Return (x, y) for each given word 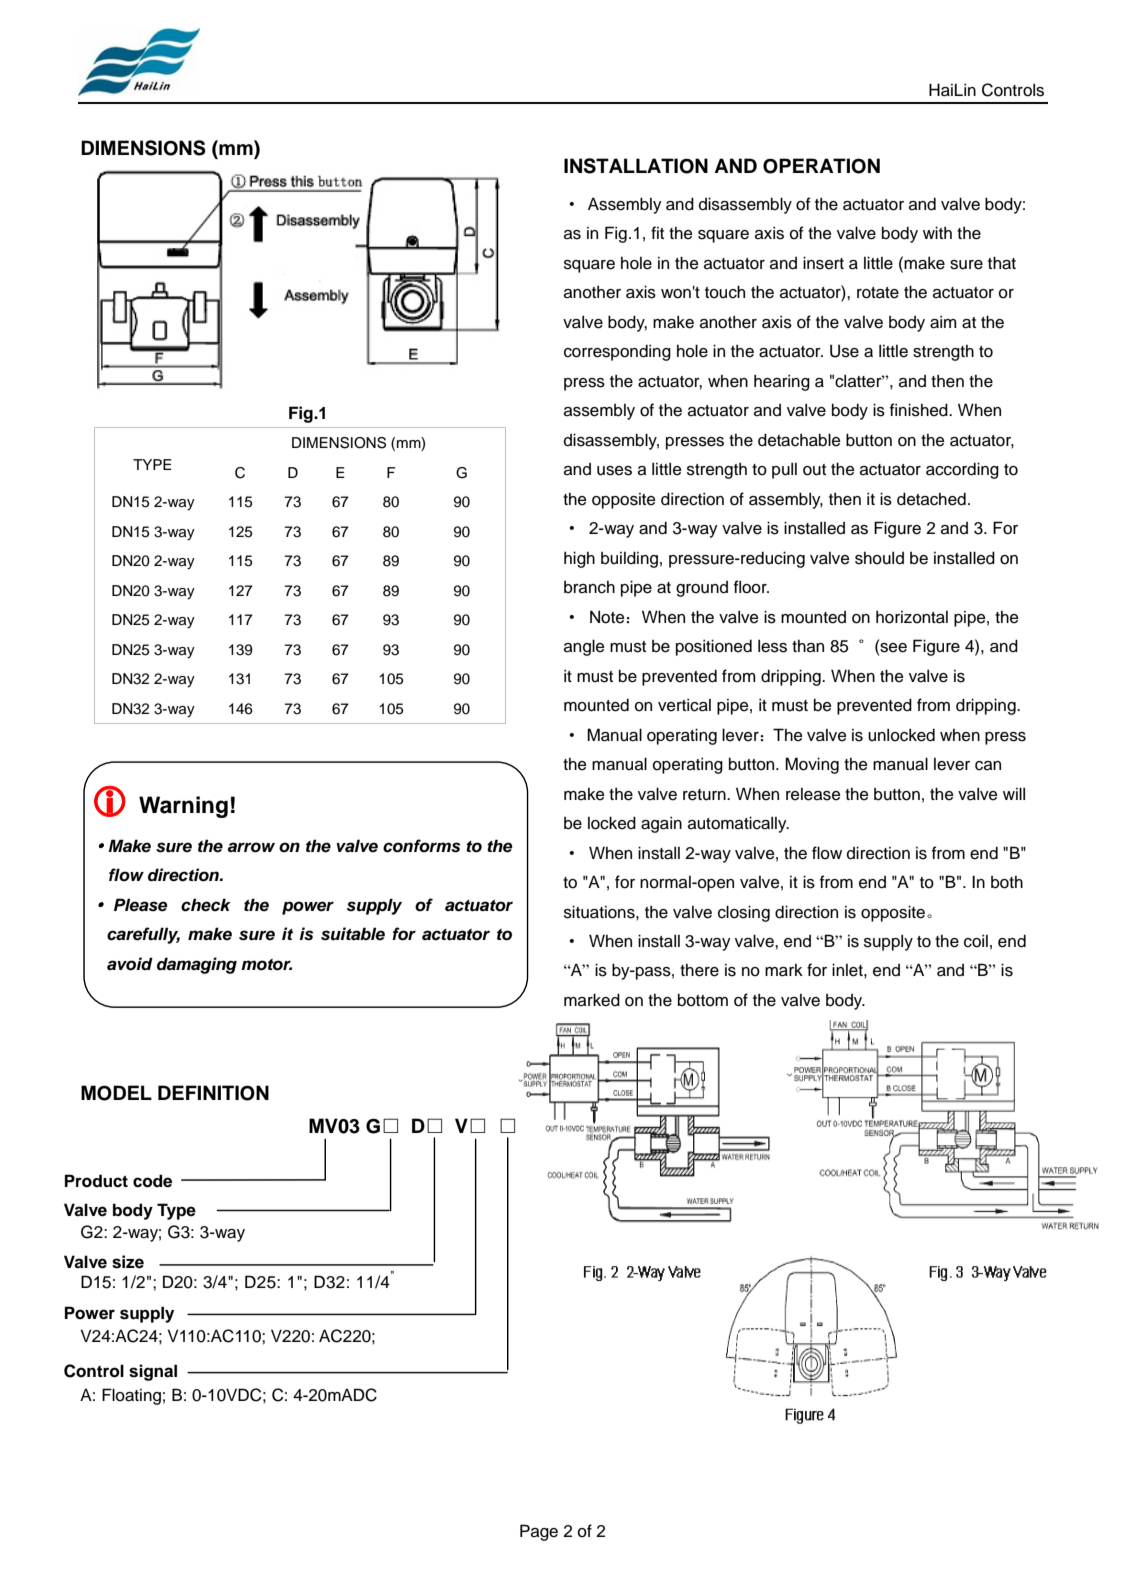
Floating (131, 1396)
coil (976, 941)
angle (584, 647)
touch (725, 292)
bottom (703, 1000)
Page (539, 1532)
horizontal (912, 617)
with (937, 232)
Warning (183, 807)
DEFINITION (213, 1093)
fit (657, 232)
